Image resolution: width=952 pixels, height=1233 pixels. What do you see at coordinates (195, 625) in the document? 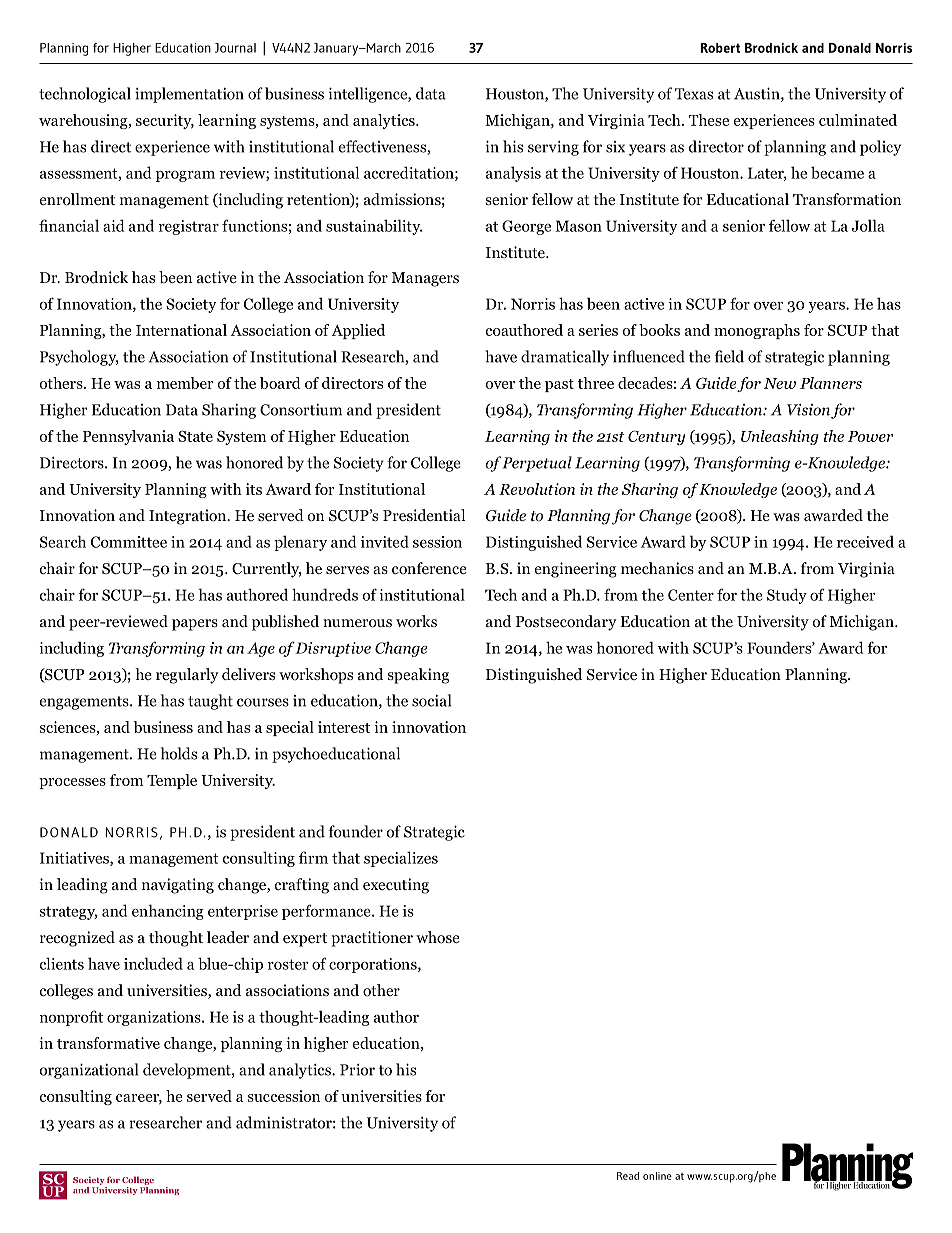
I see `papers` at bounding box center [195, 625].
